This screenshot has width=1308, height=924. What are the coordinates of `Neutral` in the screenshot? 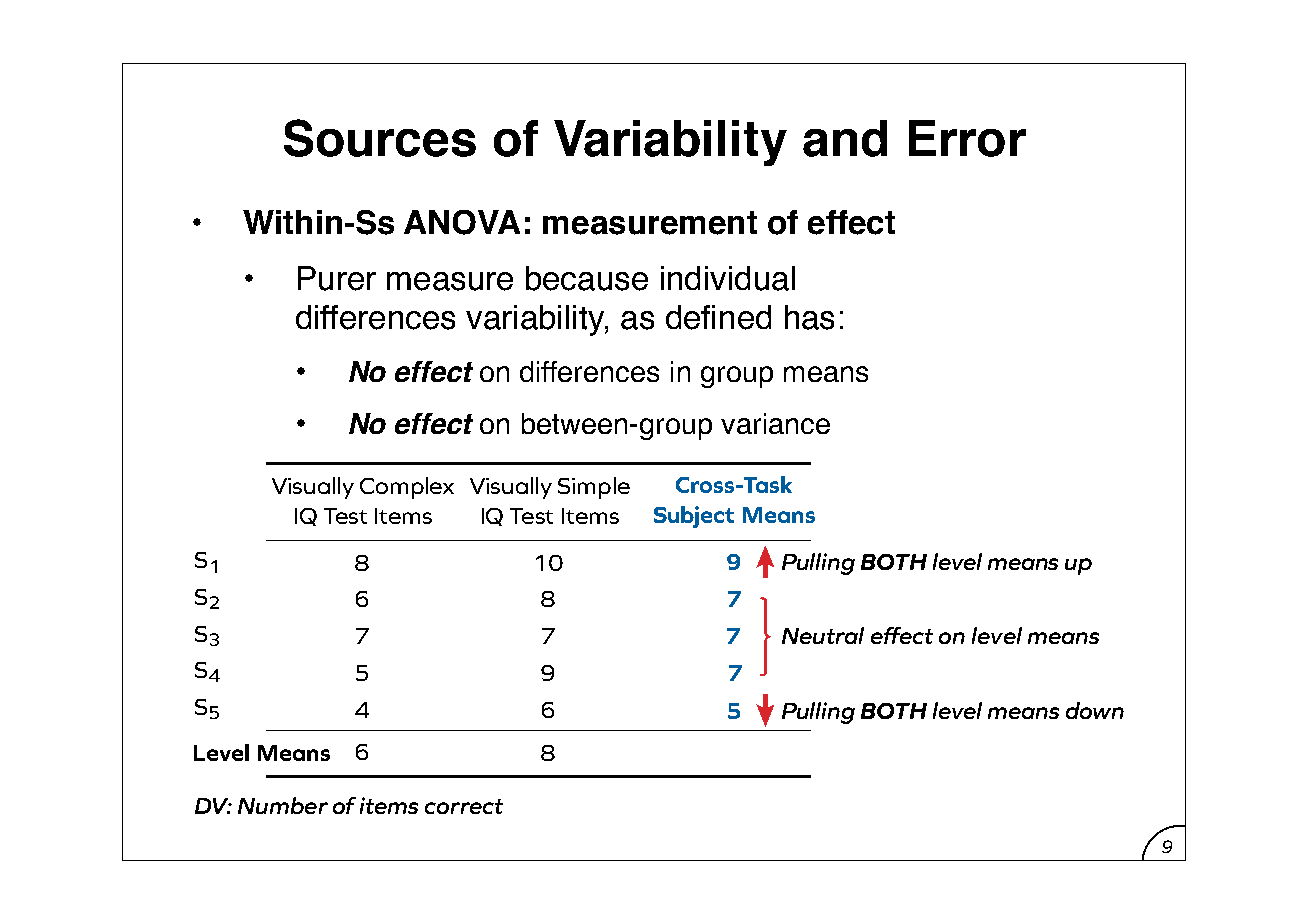 It's located at (823, 635).
